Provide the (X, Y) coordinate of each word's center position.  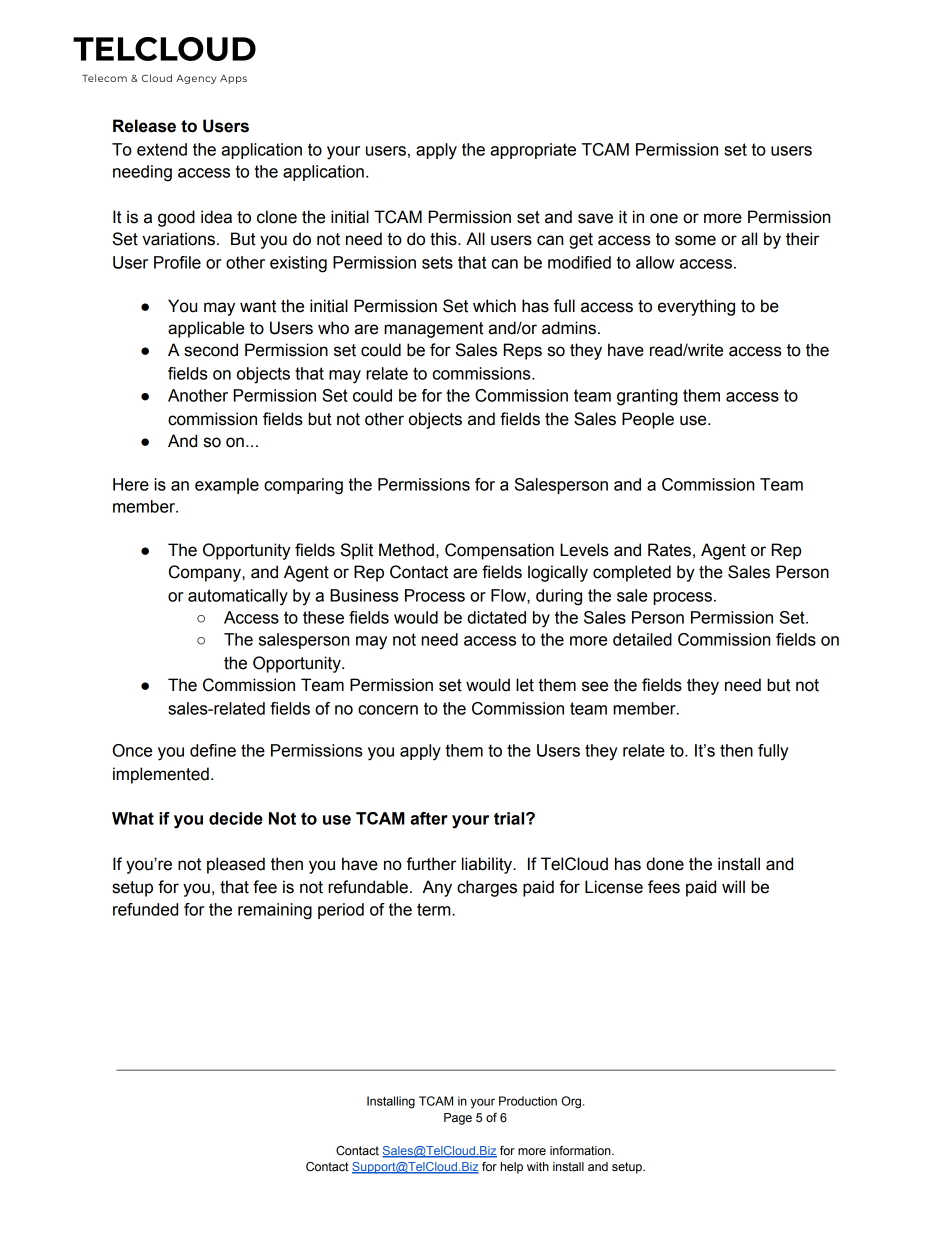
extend (162, 149)
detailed (642, 639)
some (695, 240)
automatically (238, 597)
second (211, 350)
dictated (496, 617)
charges (487, 888)
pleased (236, 865)
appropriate (533, 151)
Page (458, 1119)
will (733, 886)
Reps (523, 351)
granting (647, 397)
